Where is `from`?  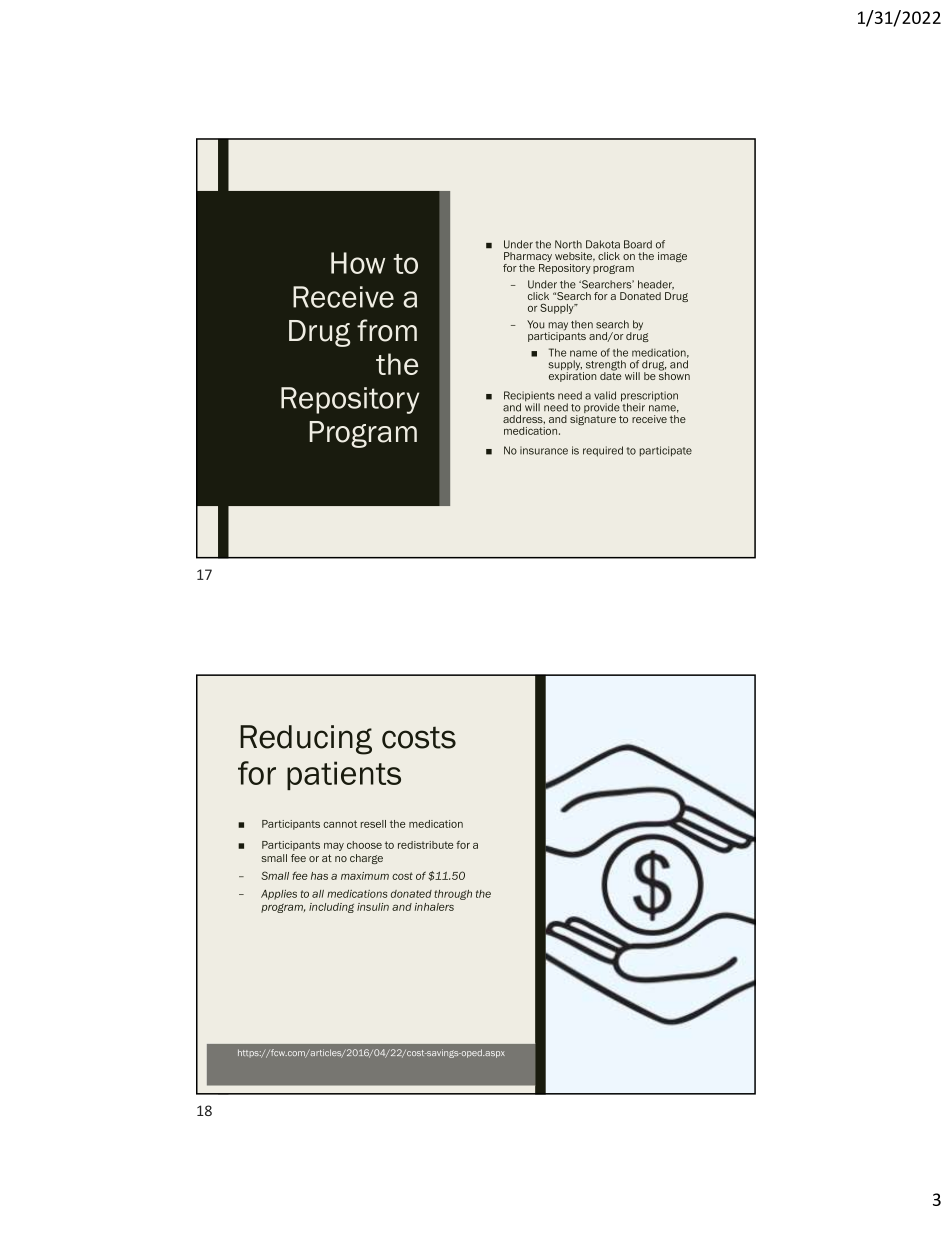
from is located at coordinates (387, 330).
